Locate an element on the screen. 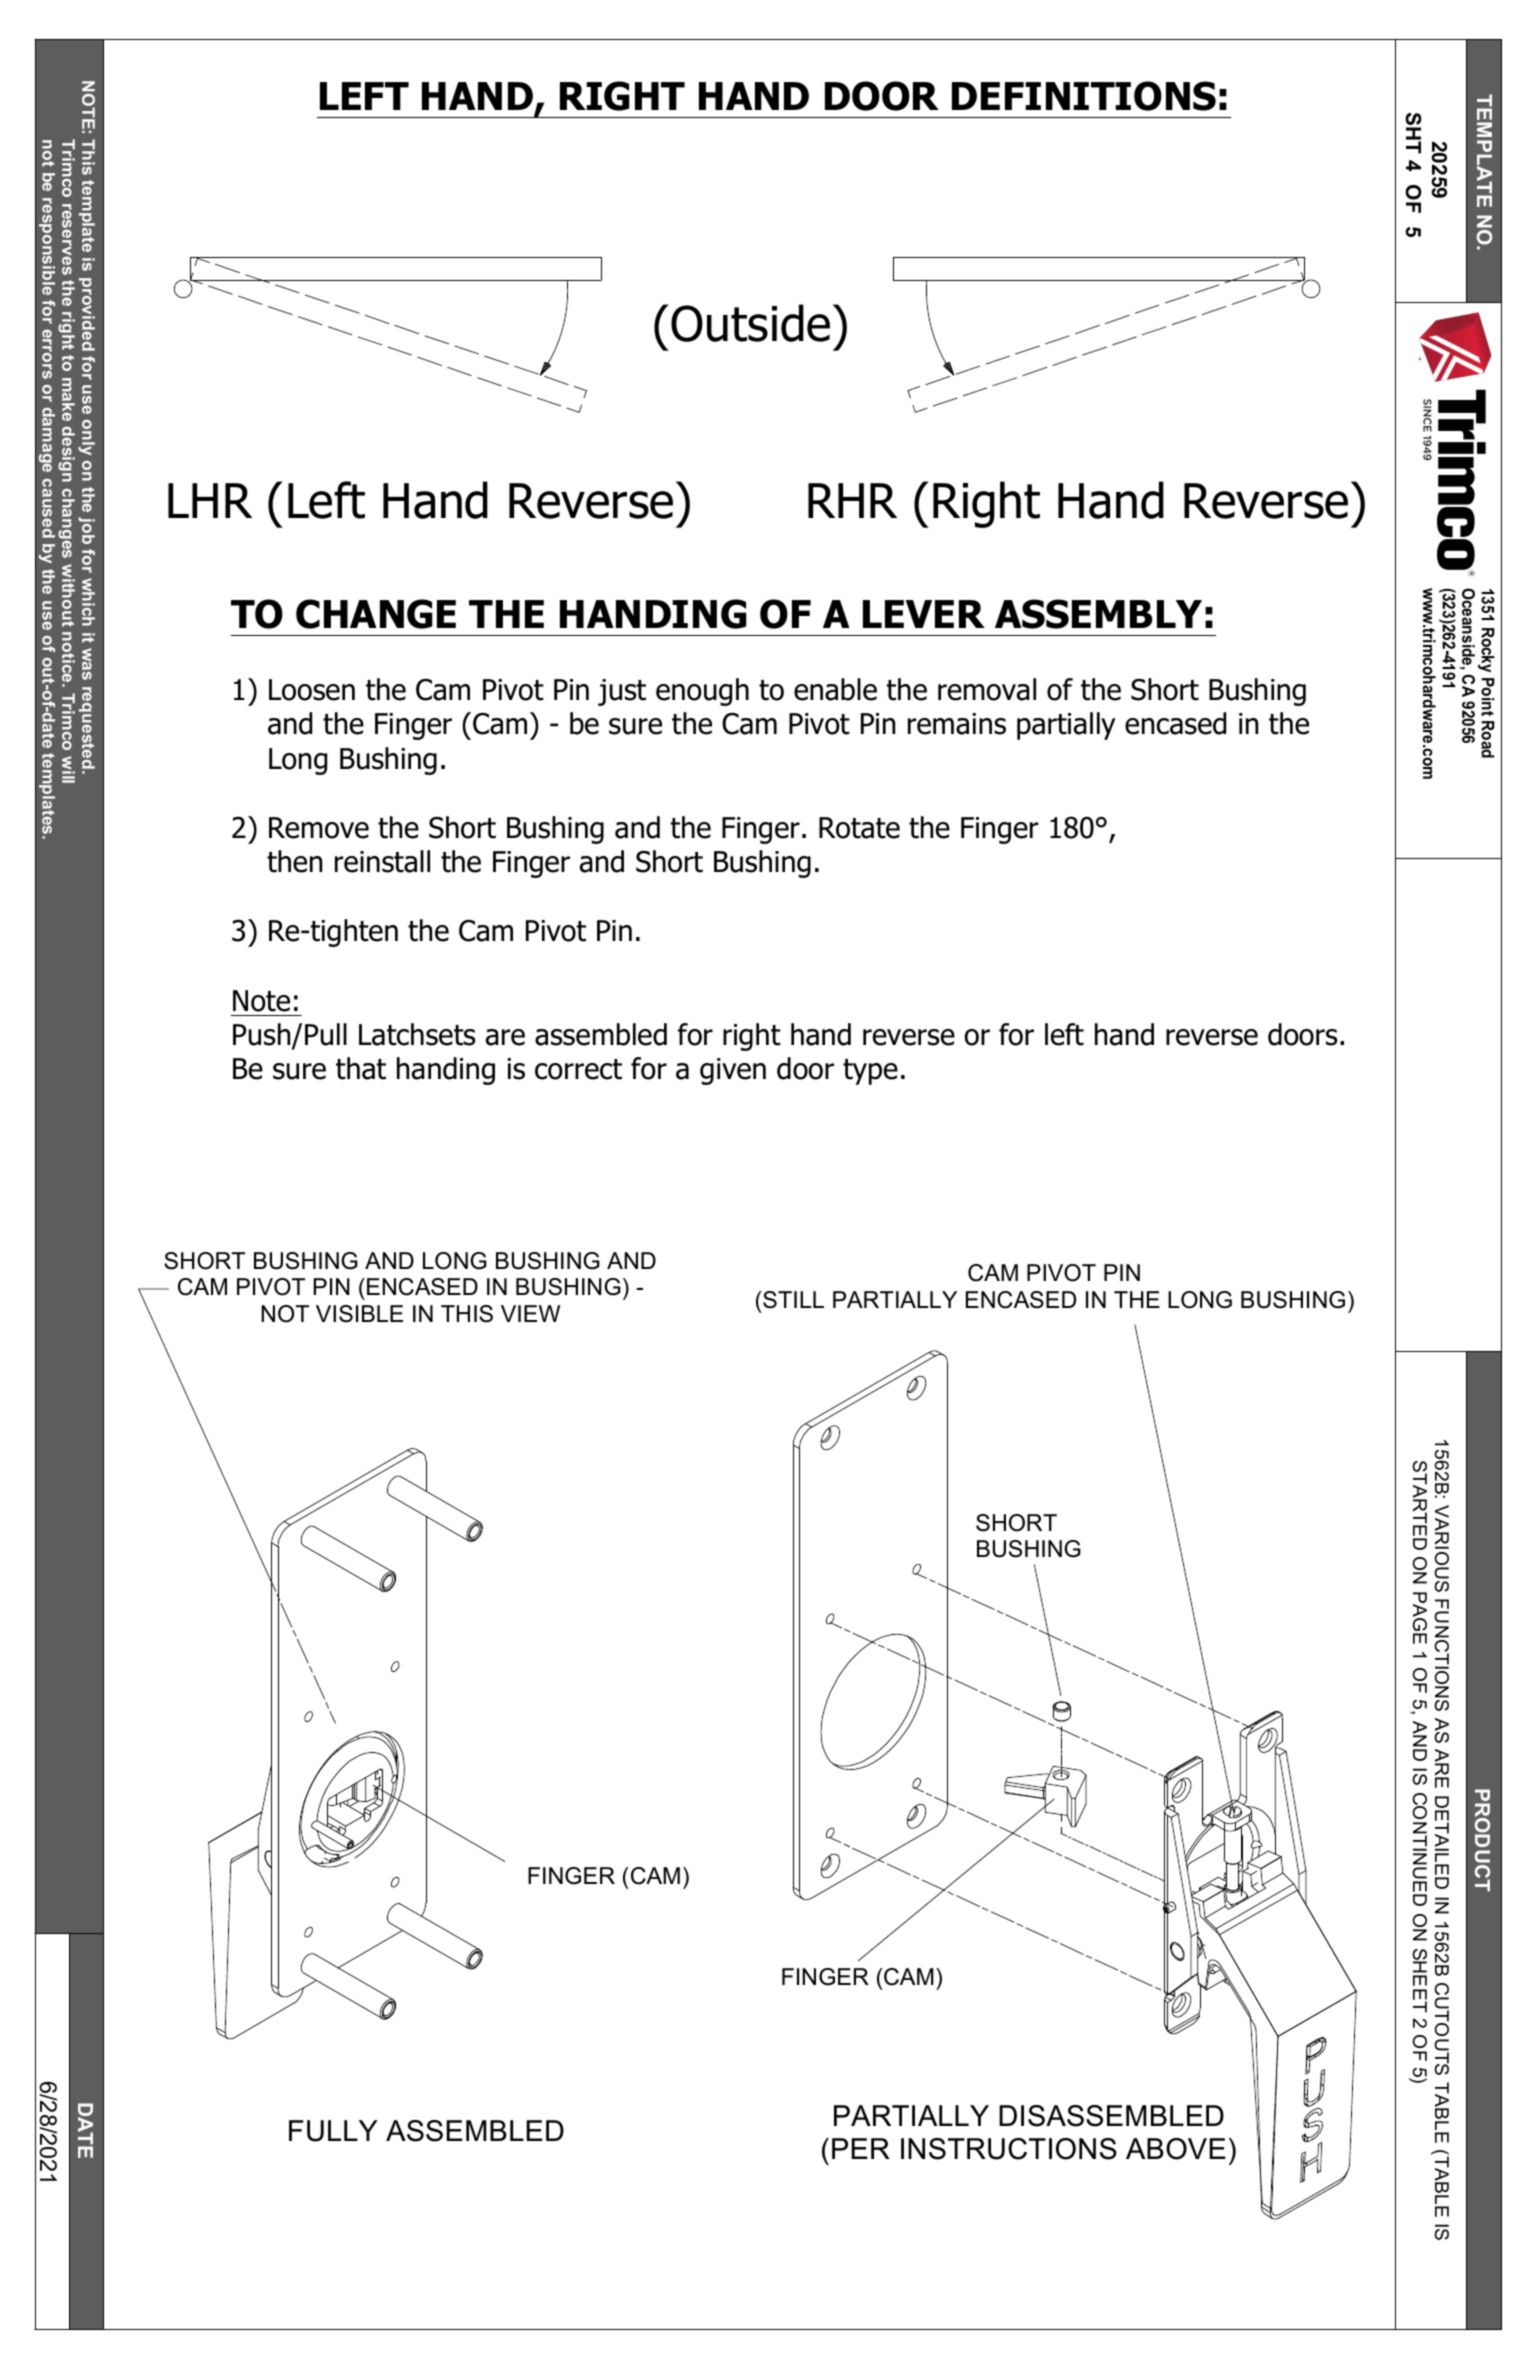 The image size is (1536, 2374). given is located at coordinates (733, 1071).
